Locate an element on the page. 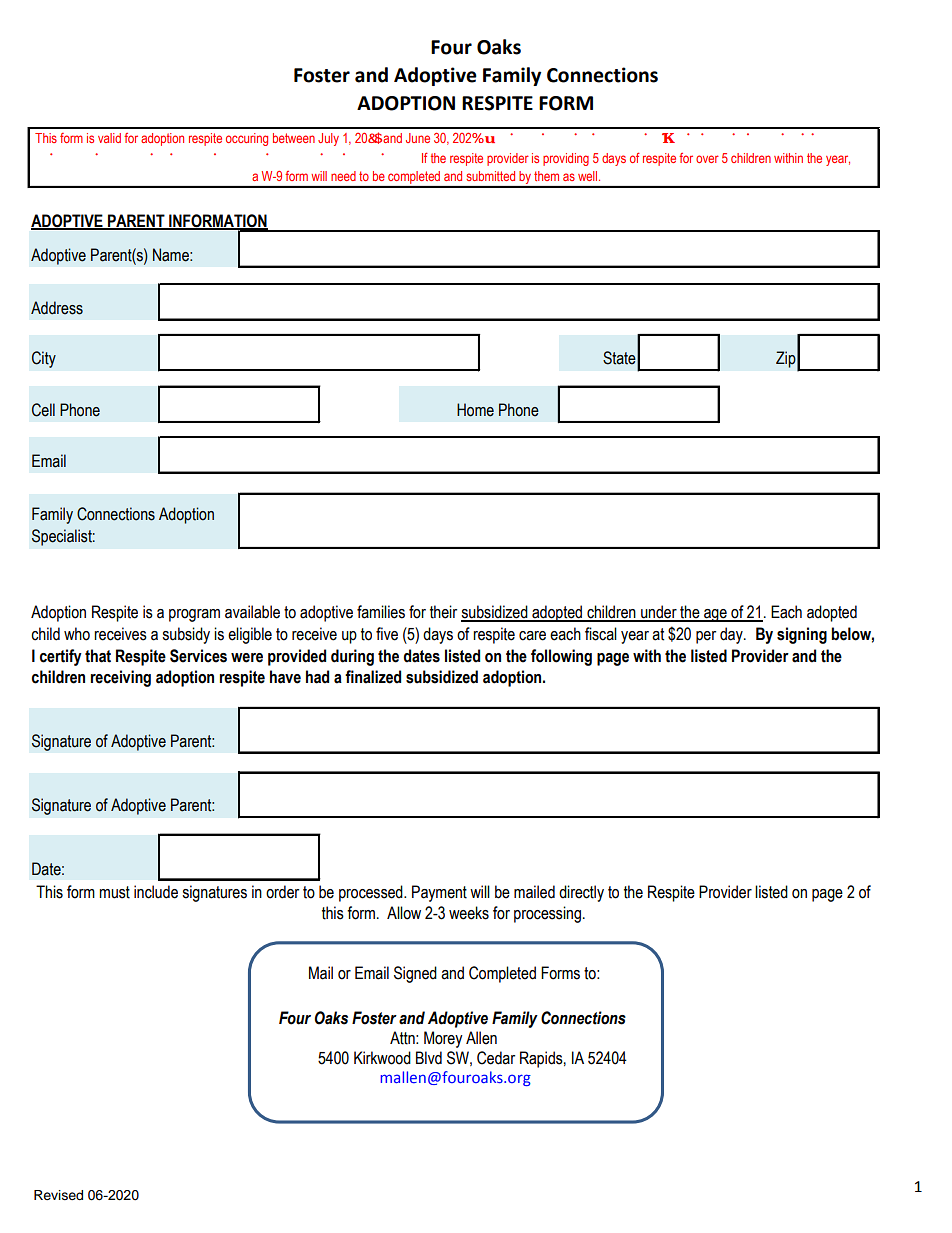  directly is located at coordinates (581, 893).
